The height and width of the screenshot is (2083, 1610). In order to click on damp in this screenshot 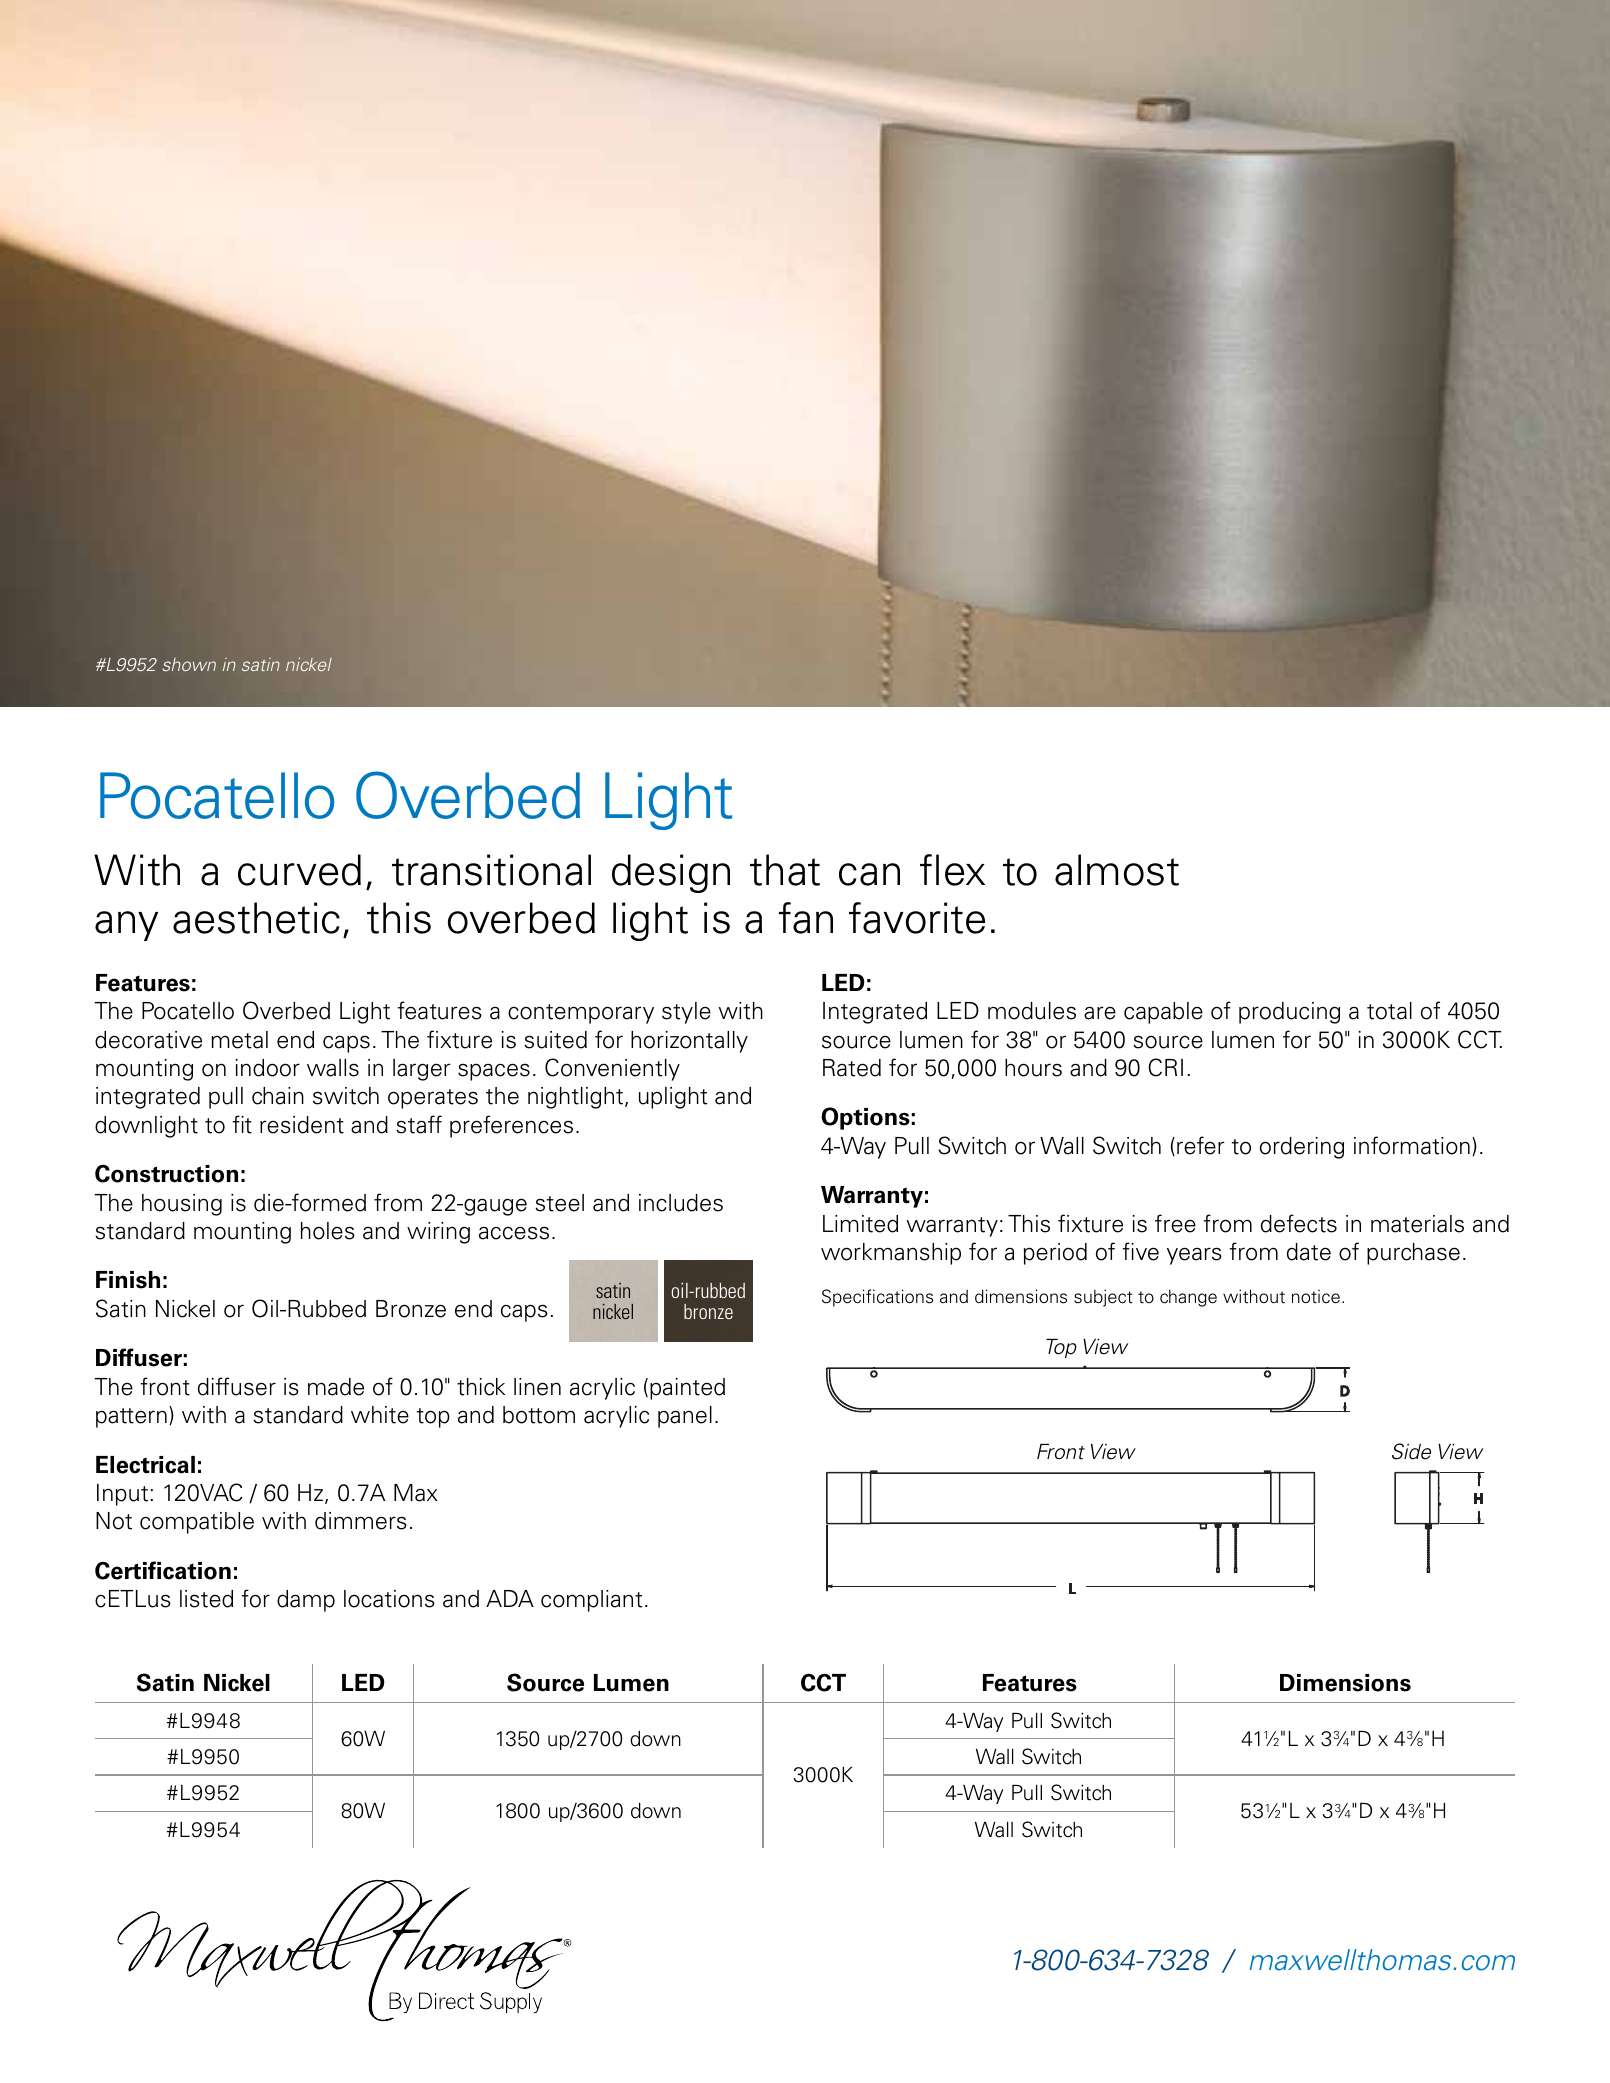, I will do `click(306, 1601)`.
